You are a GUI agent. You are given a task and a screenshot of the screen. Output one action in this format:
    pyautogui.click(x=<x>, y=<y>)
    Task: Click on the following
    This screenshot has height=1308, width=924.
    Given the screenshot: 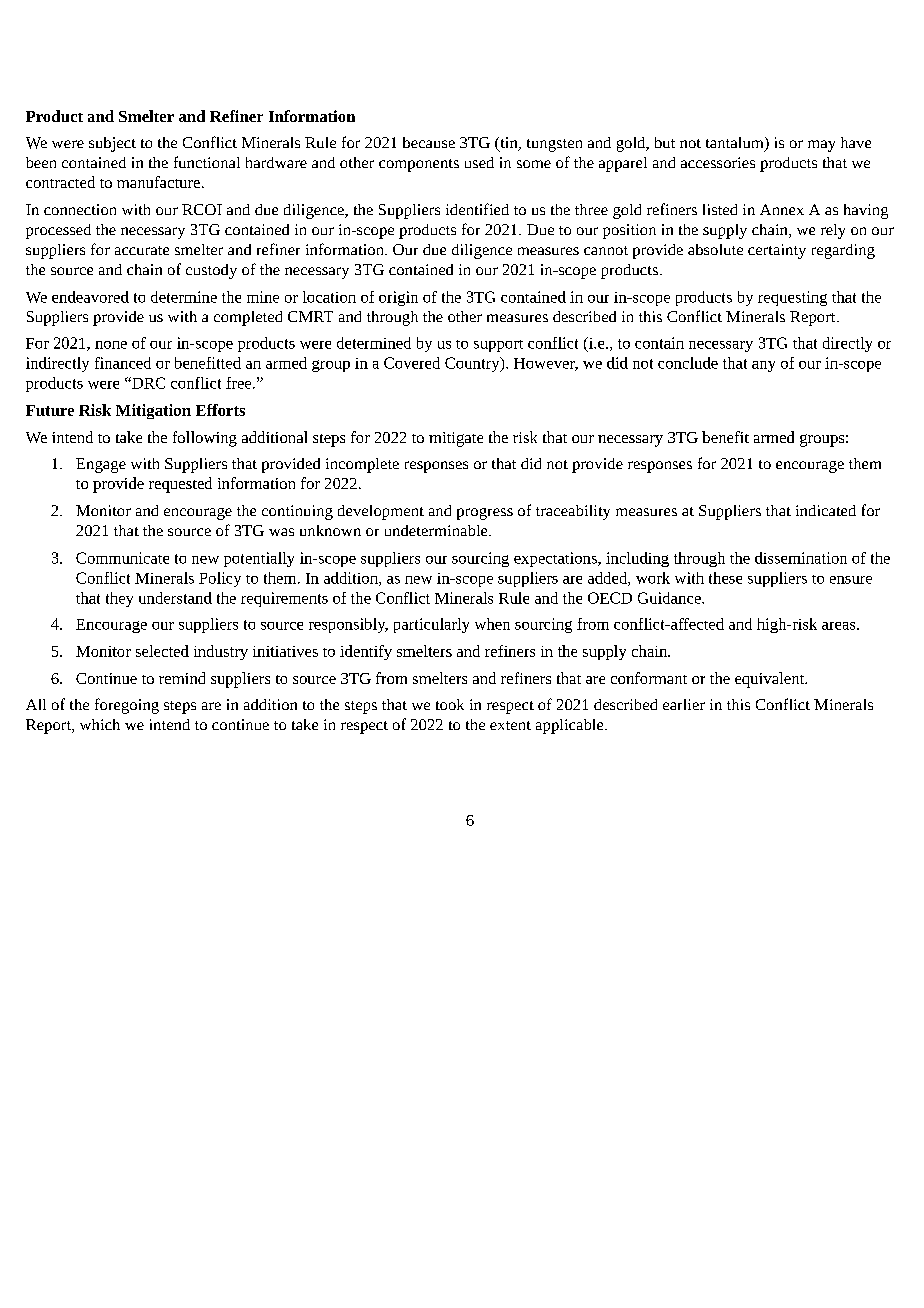 What is the action you would take?
    pyautogui.click(x=205, y=439)
